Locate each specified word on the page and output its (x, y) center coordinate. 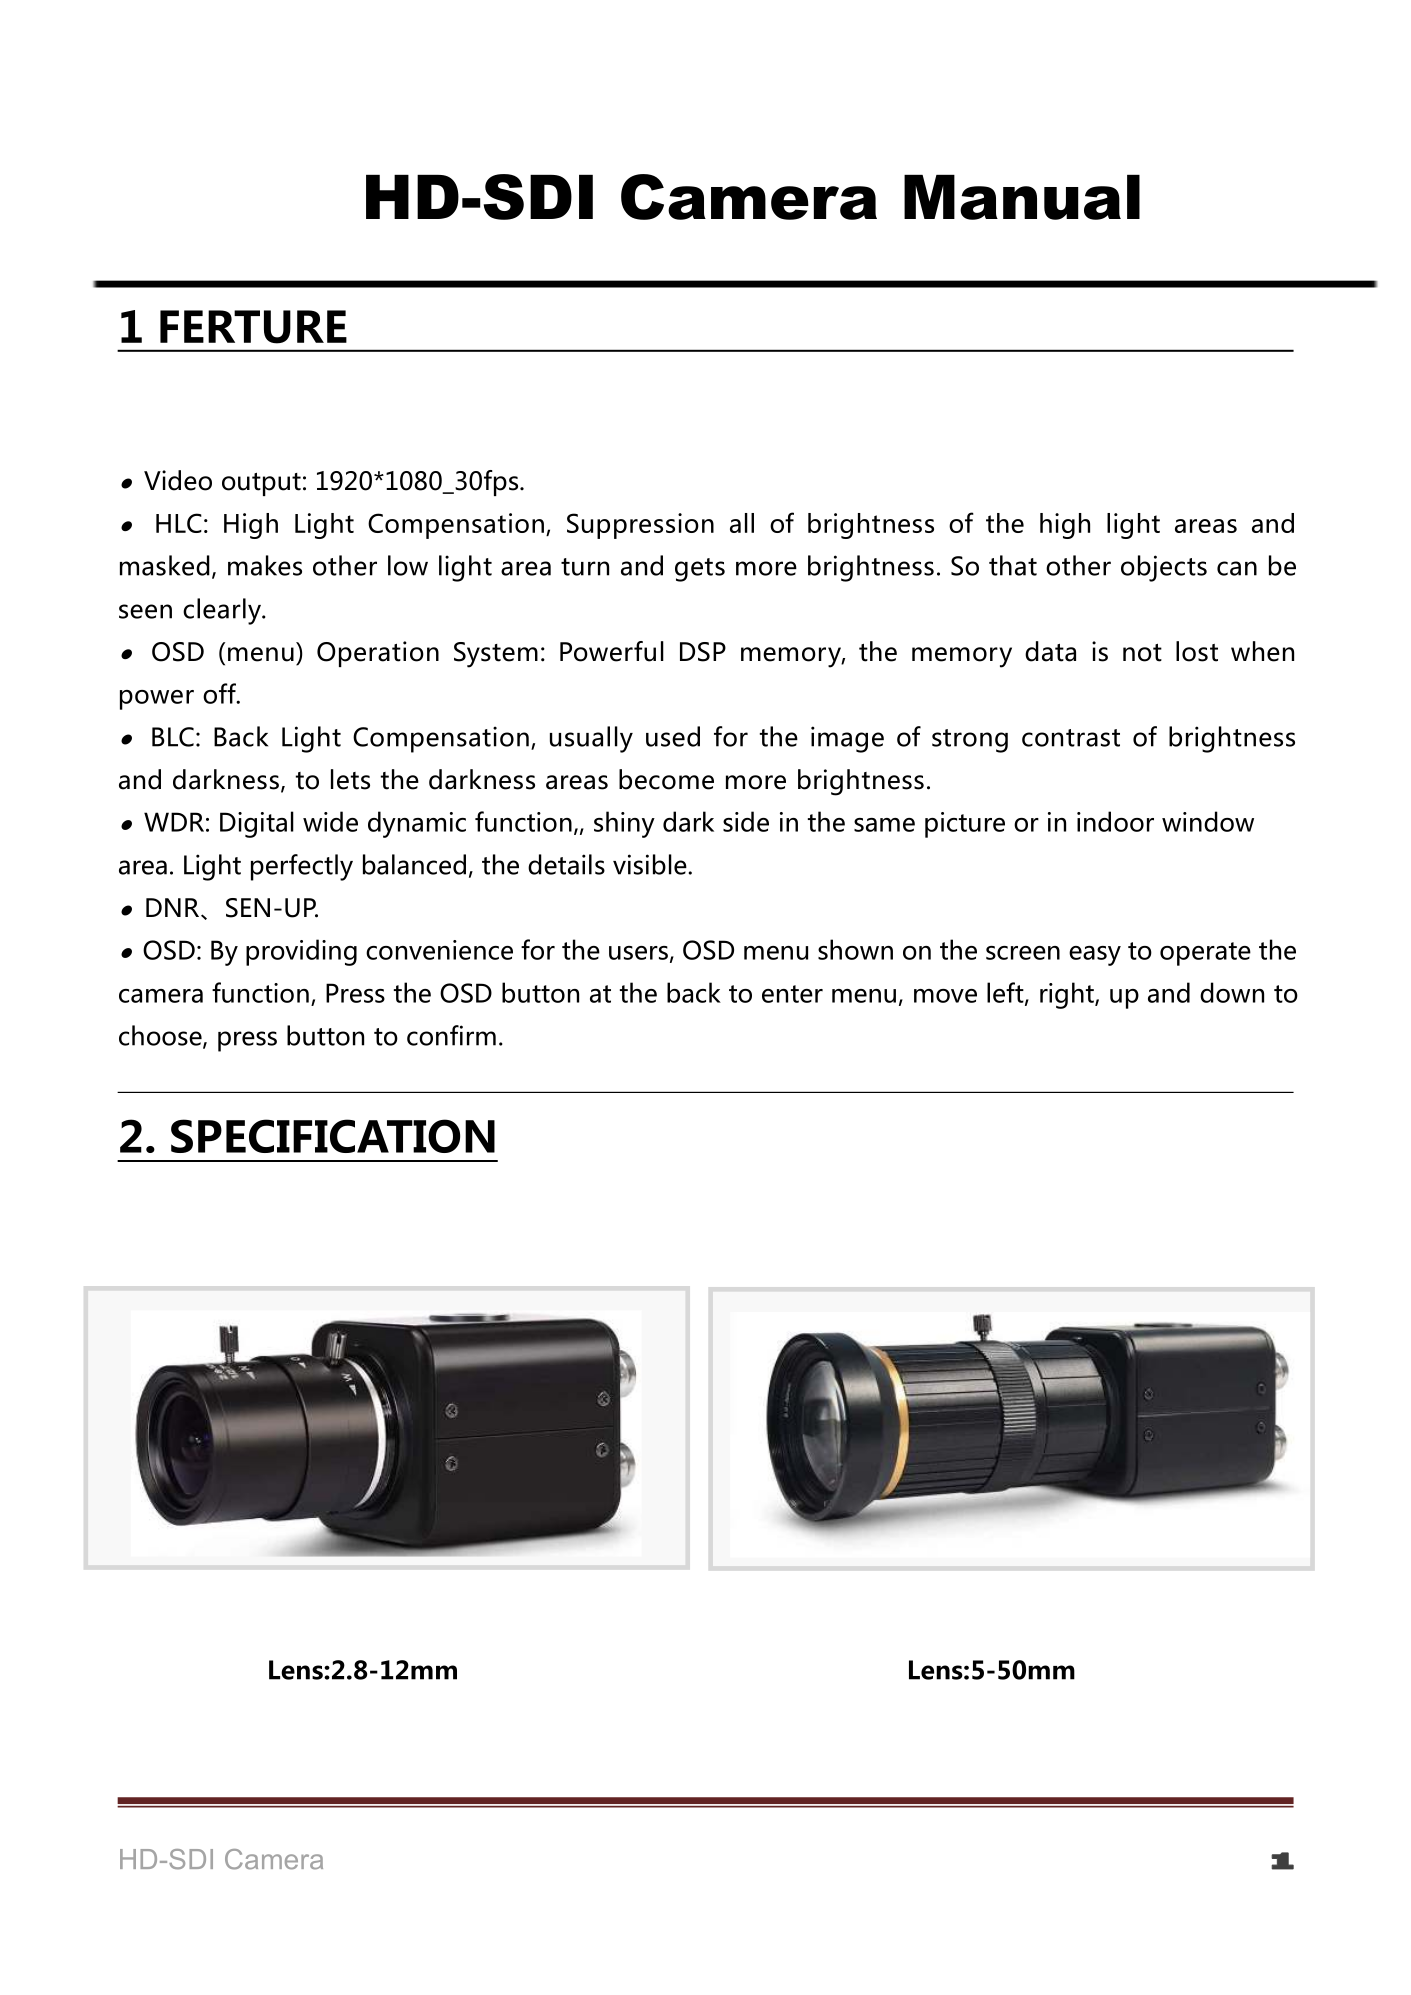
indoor (1115, 821)
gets (700, 570)
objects (1164, 568)
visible (650, 864)
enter (792, 994)
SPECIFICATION (333, 1136)
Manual (1022, 197)
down (1232, 992)
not (1142, 653)
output (261, 484)
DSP (703, 652)
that (1013, 565)
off (220, 693)
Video (178, 480)
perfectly (302, 867)
